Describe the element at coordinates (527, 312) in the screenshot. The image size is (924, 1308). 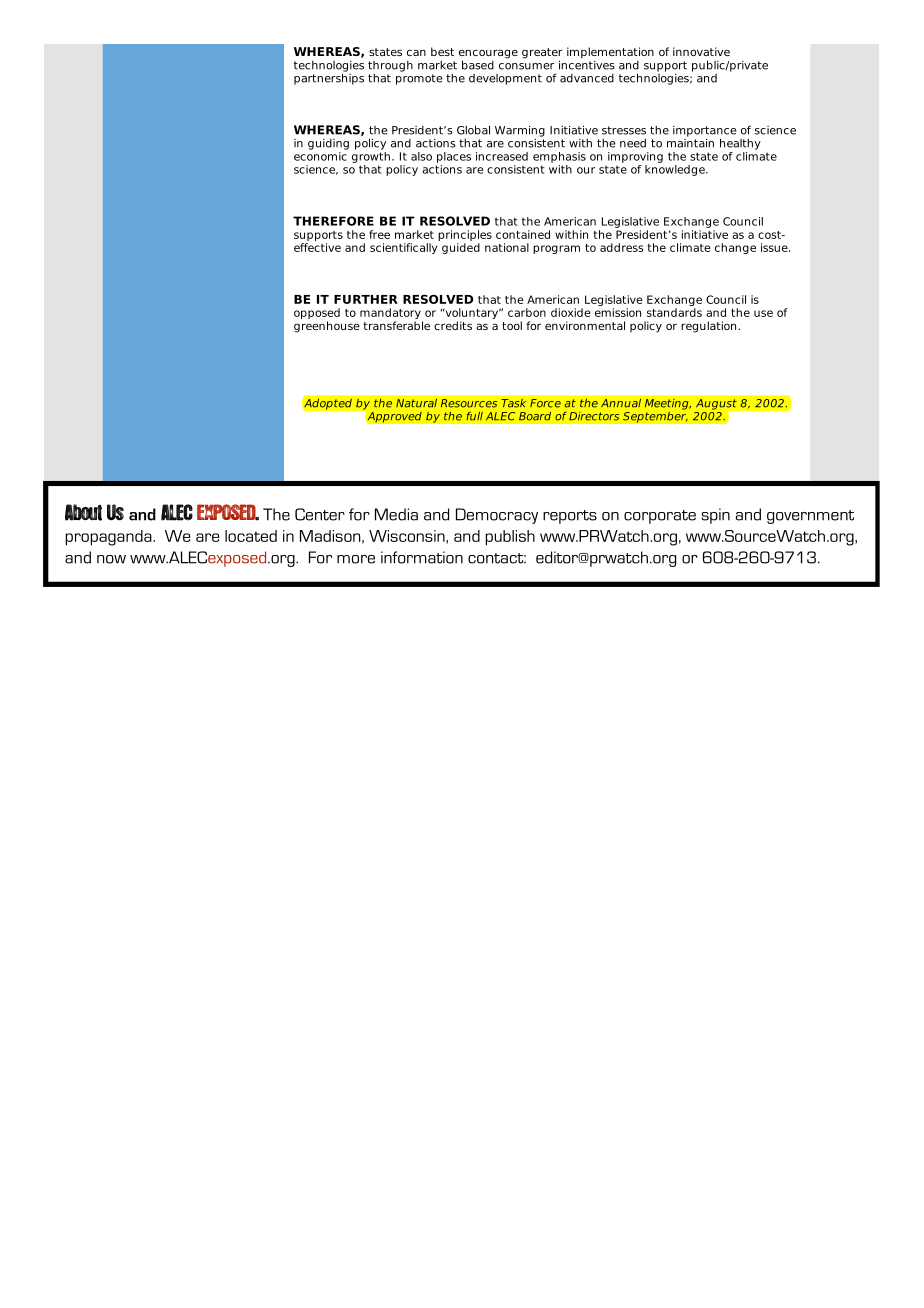
I see `carbon` at that location.
